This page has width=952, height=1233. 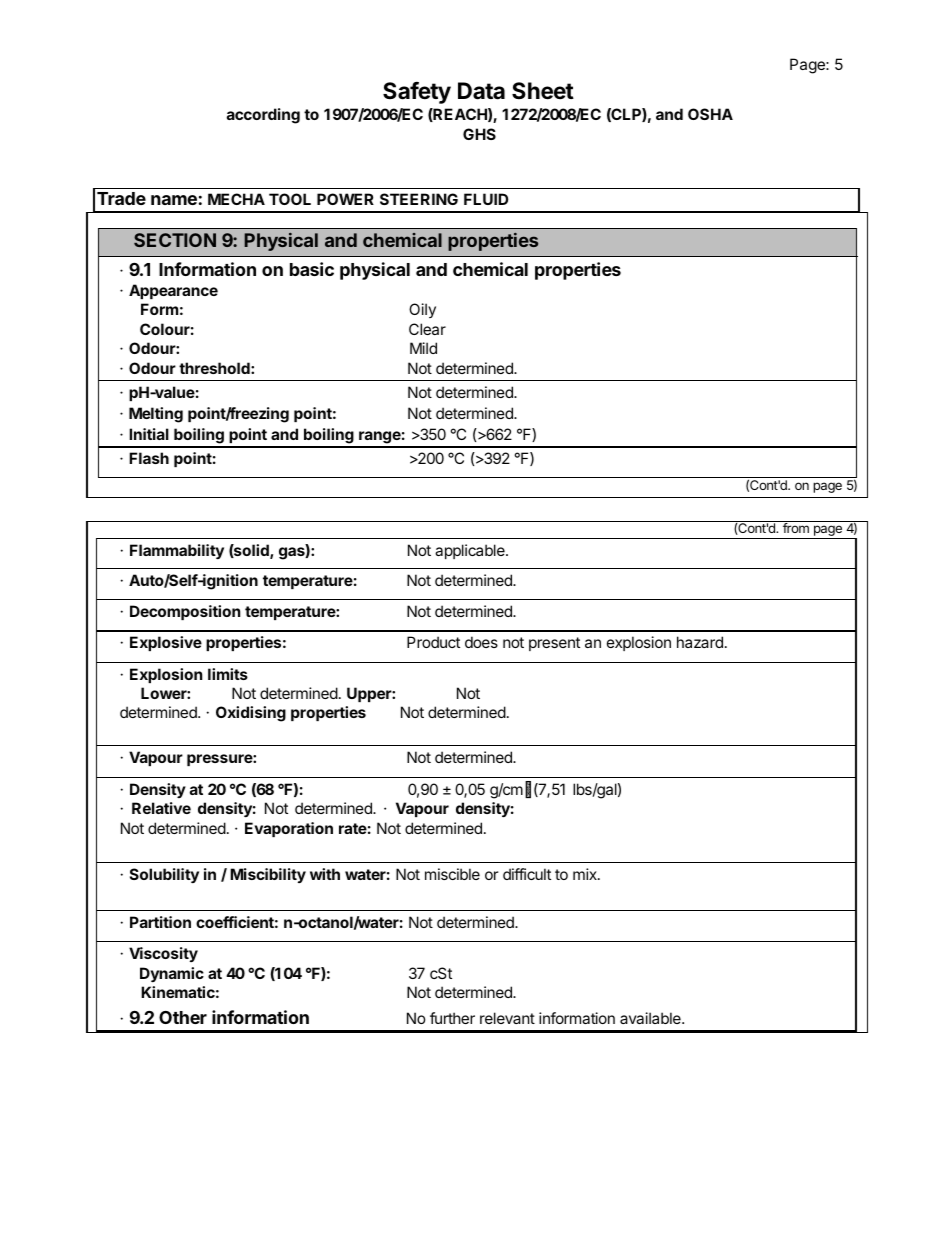 What do you see at coordinates (173, 291) in the page?
I see `Appearance` at bounding box center [173, 291].
